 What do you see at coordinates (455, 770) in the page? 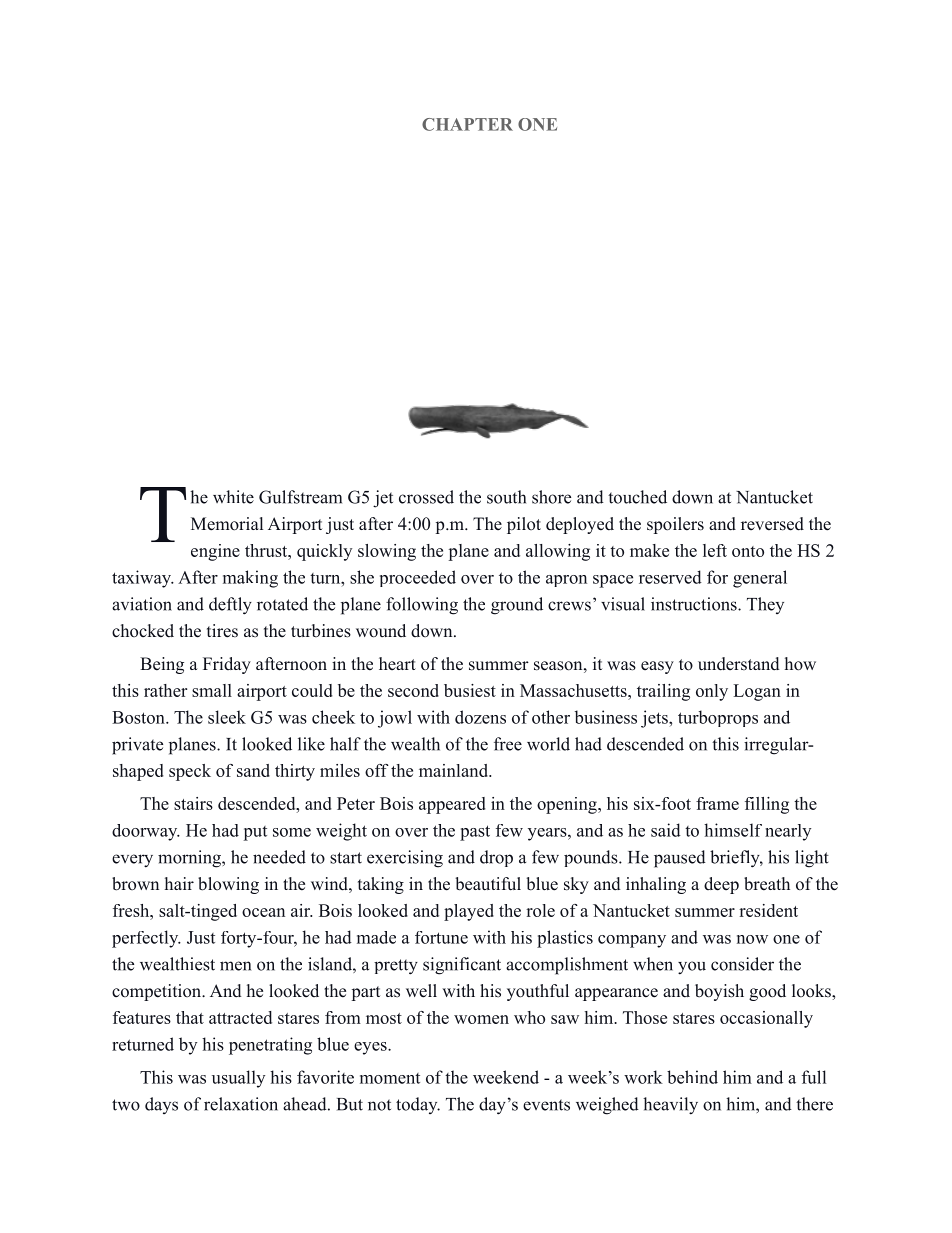
I see `mainland` at bounding box center [455, 770].
